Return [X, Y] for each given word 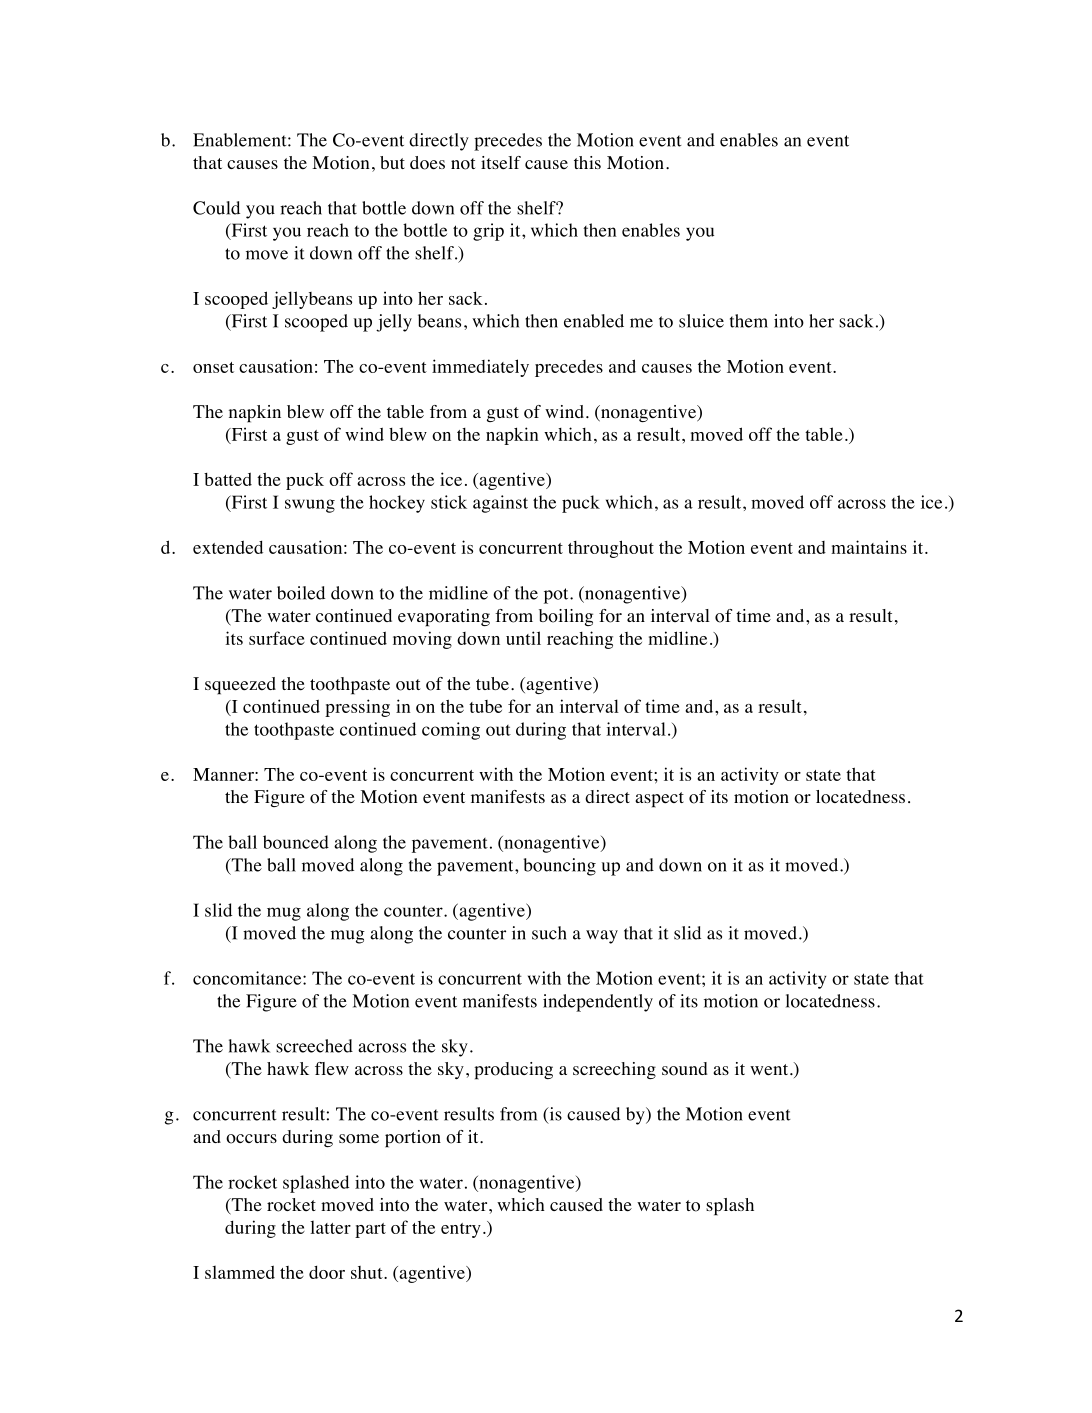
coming [451, 731]
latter [330, 1227]
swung [310, 506]
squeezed [240, 686]
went [770, 1070]
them [749, 321]
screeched [314, 1046]
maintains [869, 547]
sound [685, 1069]
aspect [659, 800]
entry [461, 1230]
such [549, 933]
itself [501, 163]
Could [216, 208]
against [500, 504]
